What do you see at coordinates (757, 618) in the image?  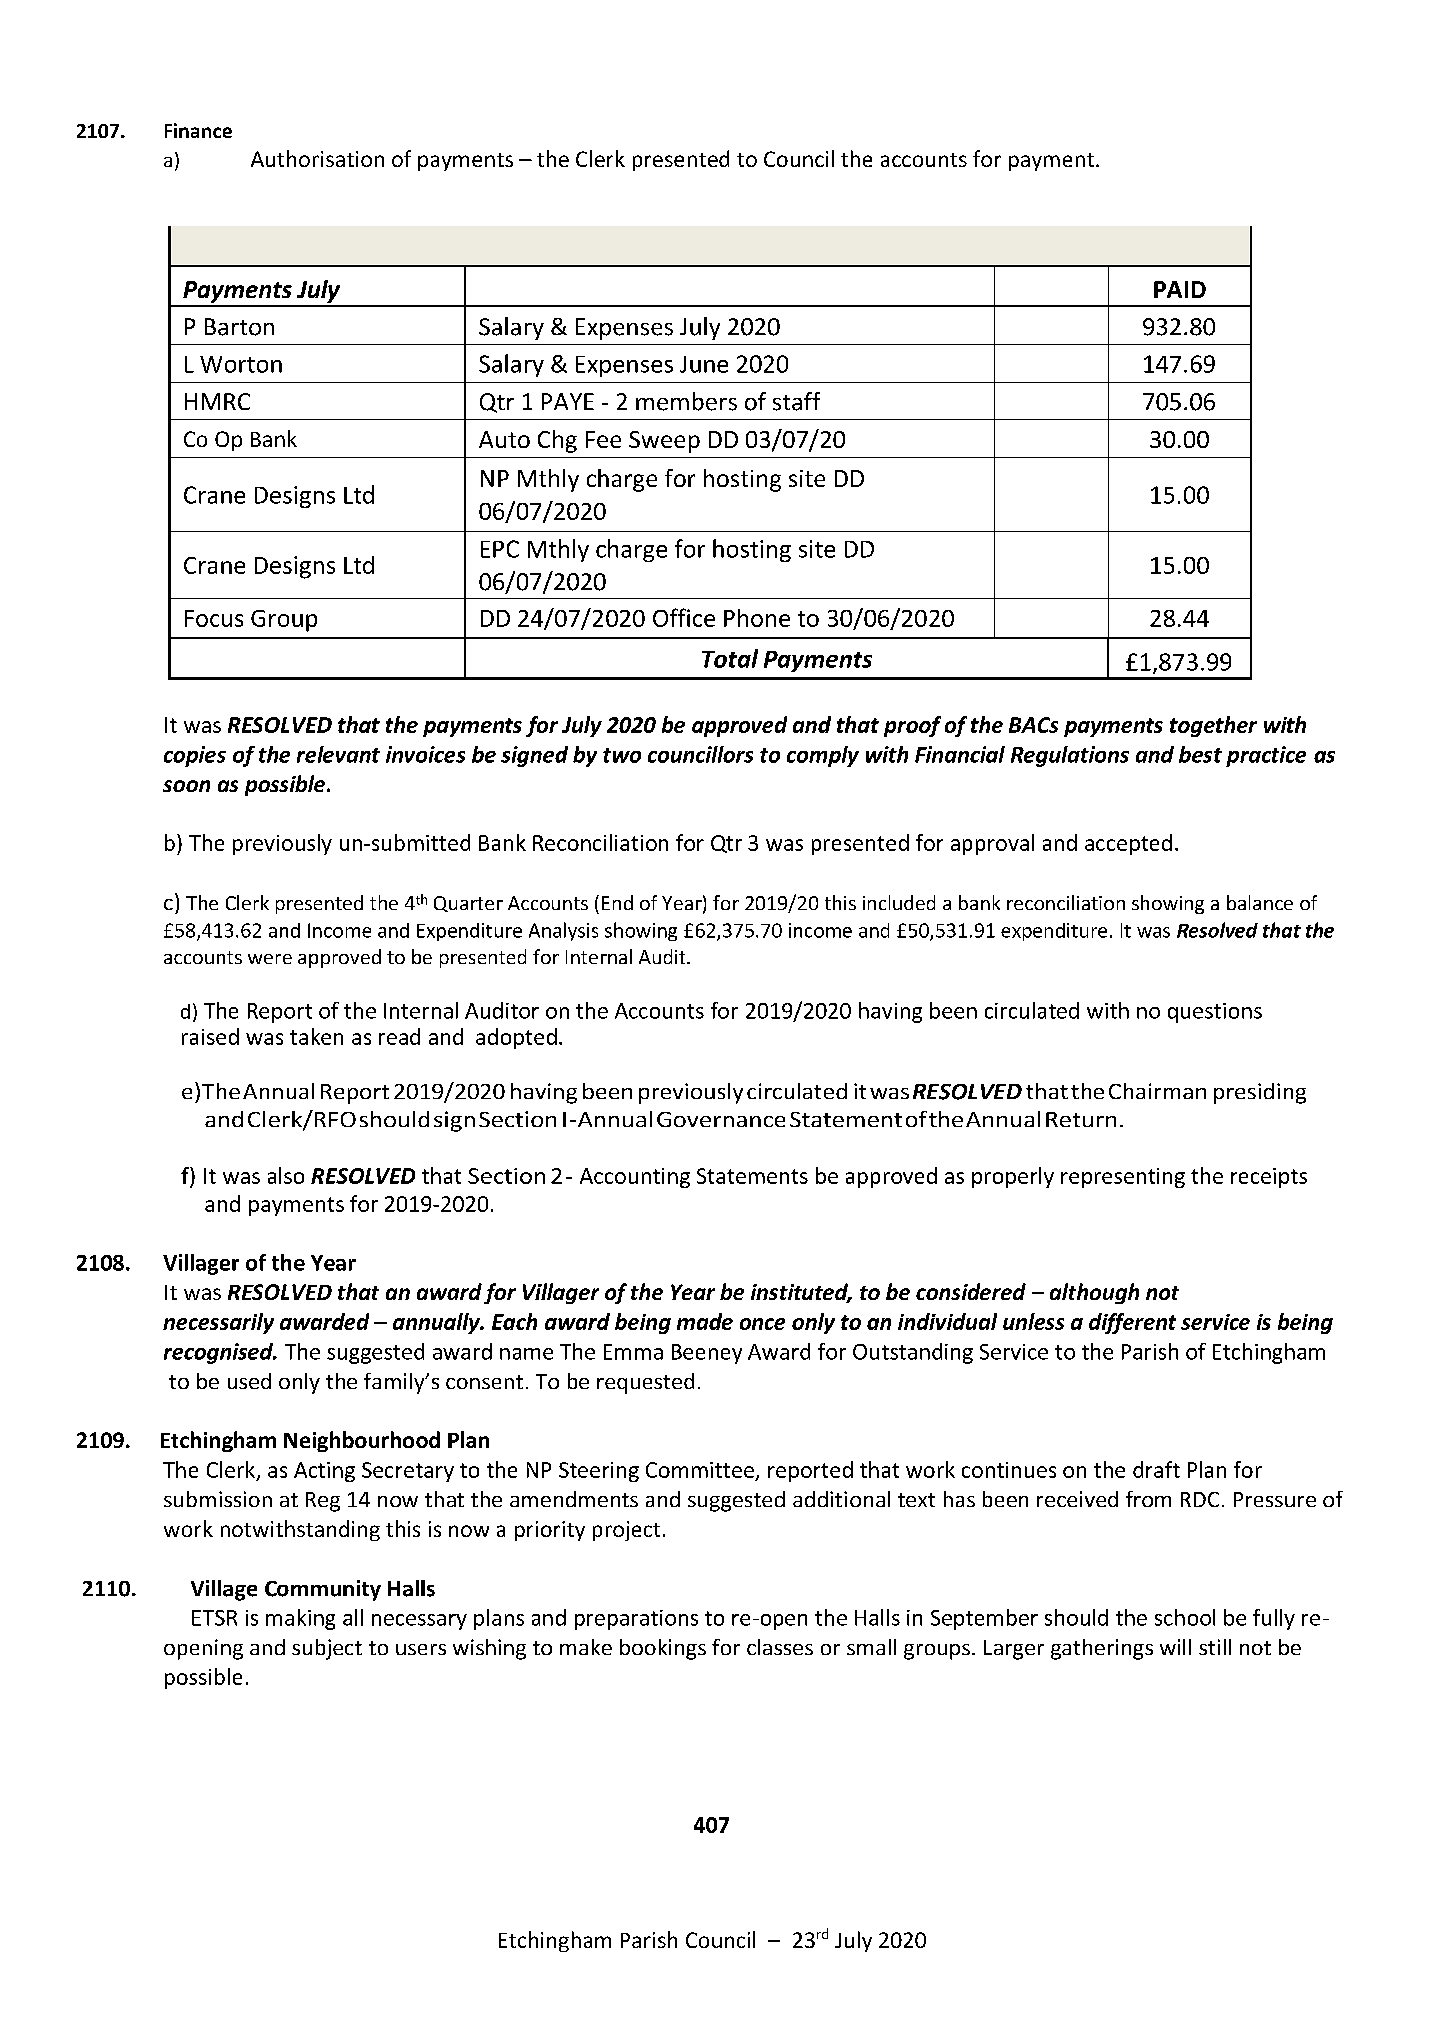 I see `Phone` at bounding box center [757, 618].
